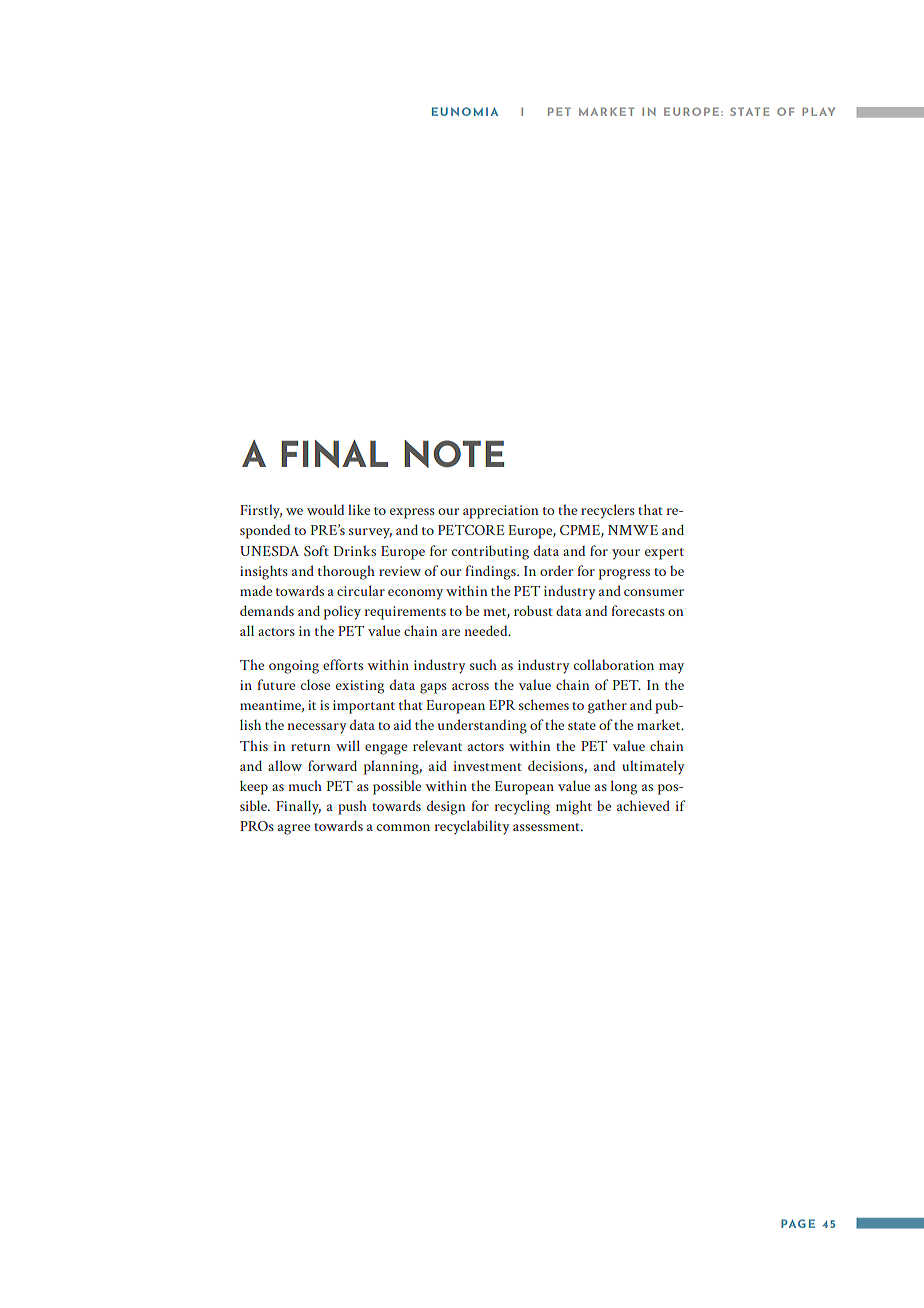 The image size is (924, 1308). Describe the element at coordinates (624, 574) in the screenshot. I see `progress` at that location.
